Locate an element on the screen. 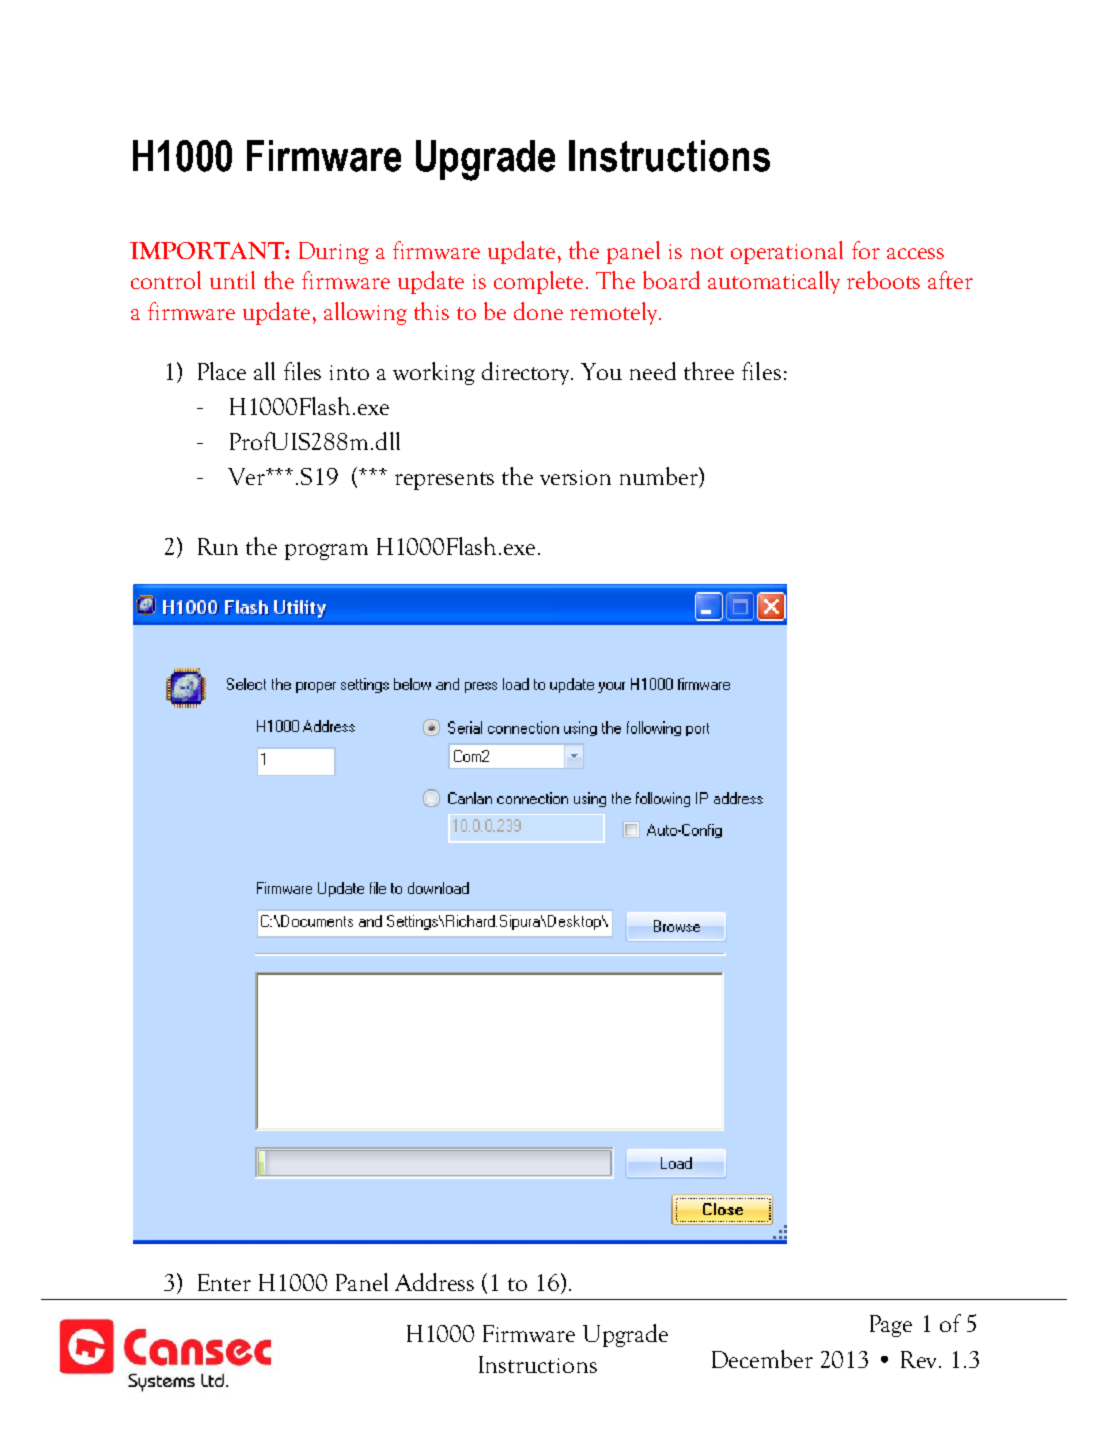 The height and width of the screenshot is (1434, 1108). Page is located at coordinates (891, 1326).
